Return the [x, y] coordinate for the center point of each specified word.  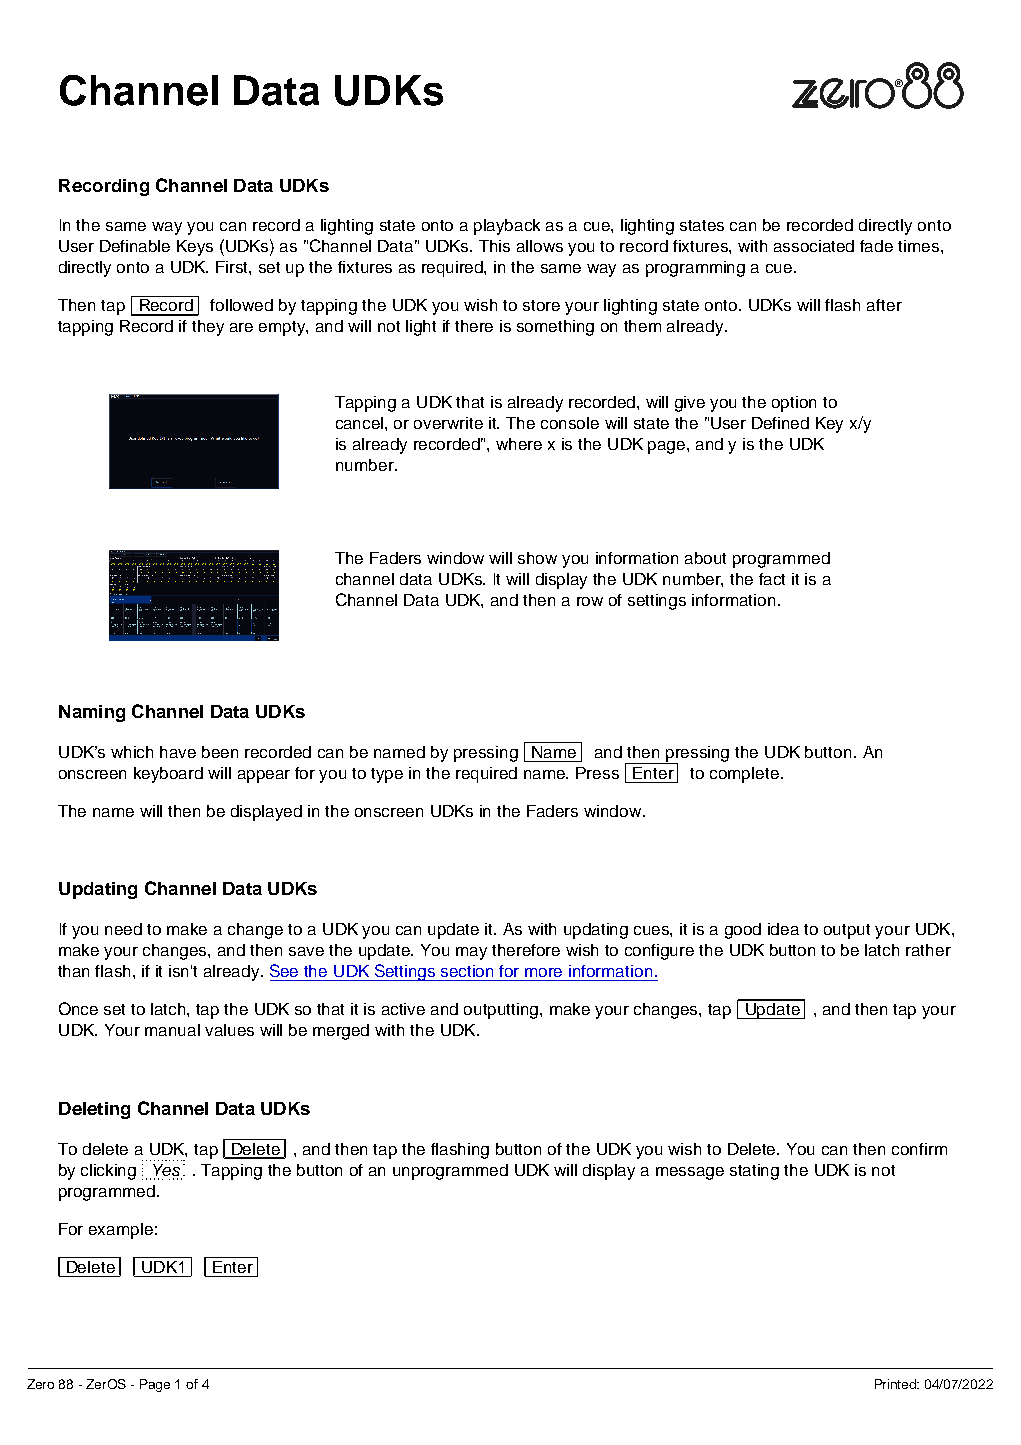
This [494, 246]
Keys [195, 248]
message [690, 1173]
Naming [92, 713]
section [467, 971]
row [590, 601]
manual [172, 1030]
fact [772, 579]
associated [814, 246]
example [121, 1231]
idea [783, 929]
